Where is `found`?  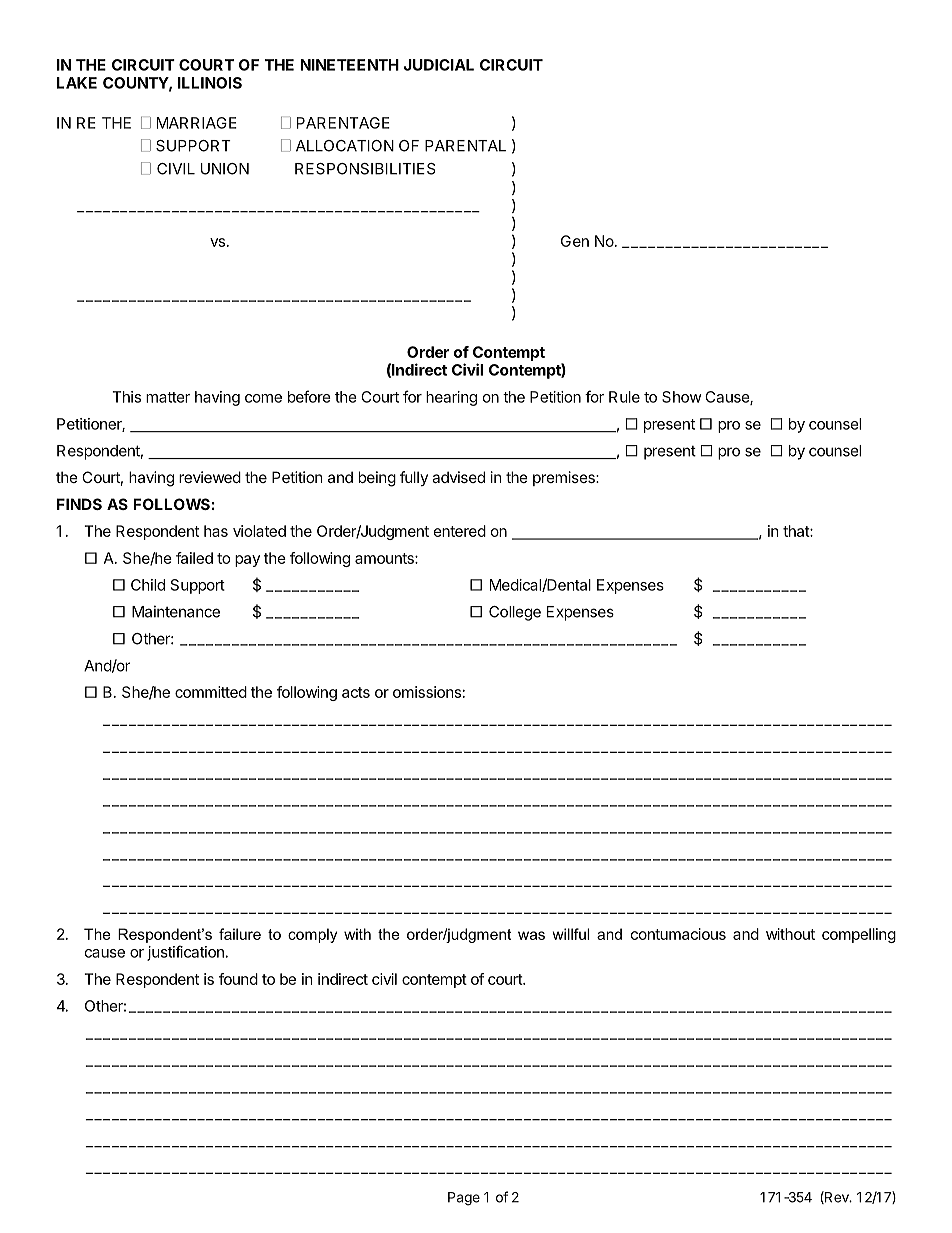 found is located at coordinates (238, 979).
